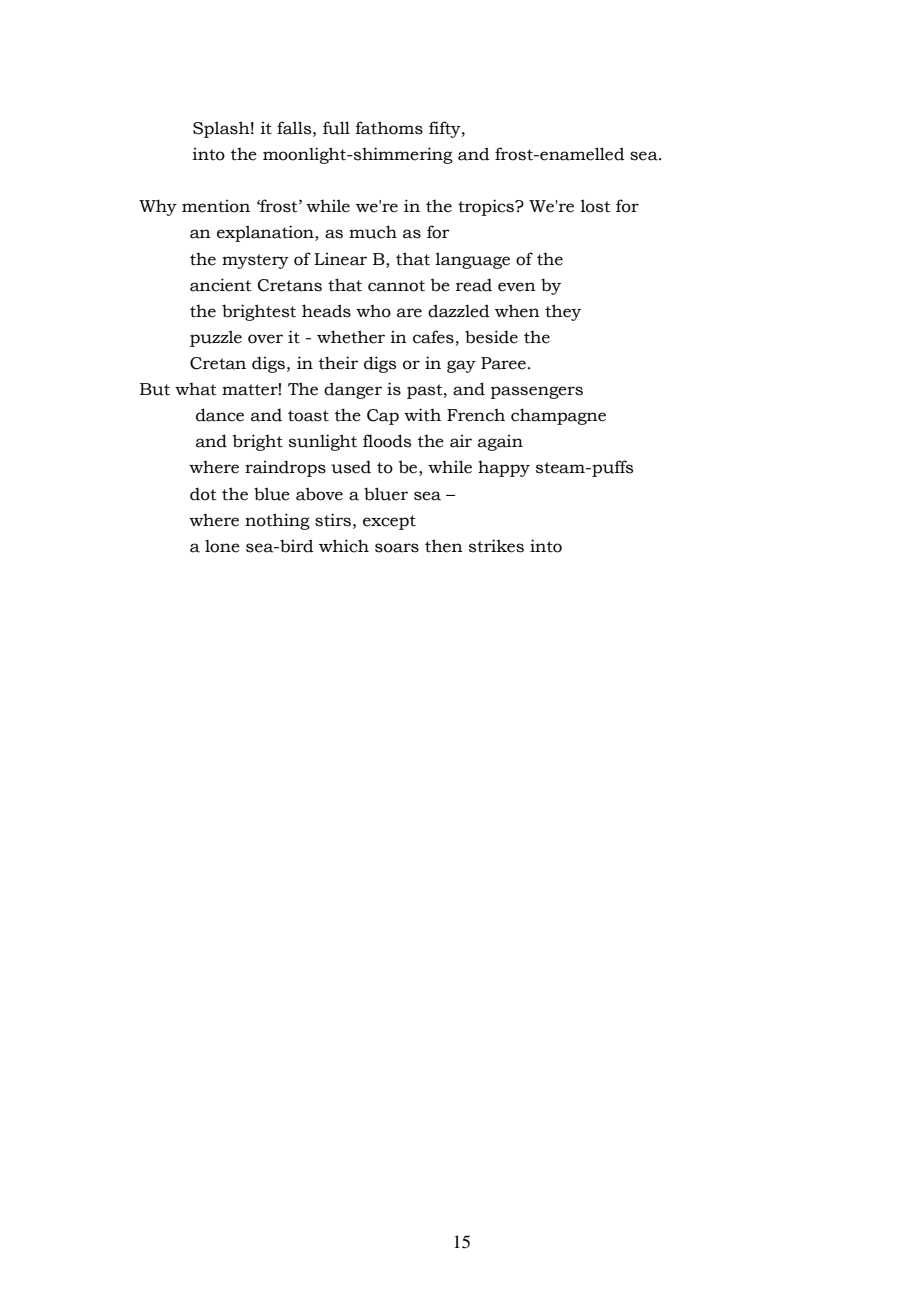 This page has width=924, height=1308. What do you see at coordinates (389, 522) in the page?
I see `except` at bounding box center [389, 522].
